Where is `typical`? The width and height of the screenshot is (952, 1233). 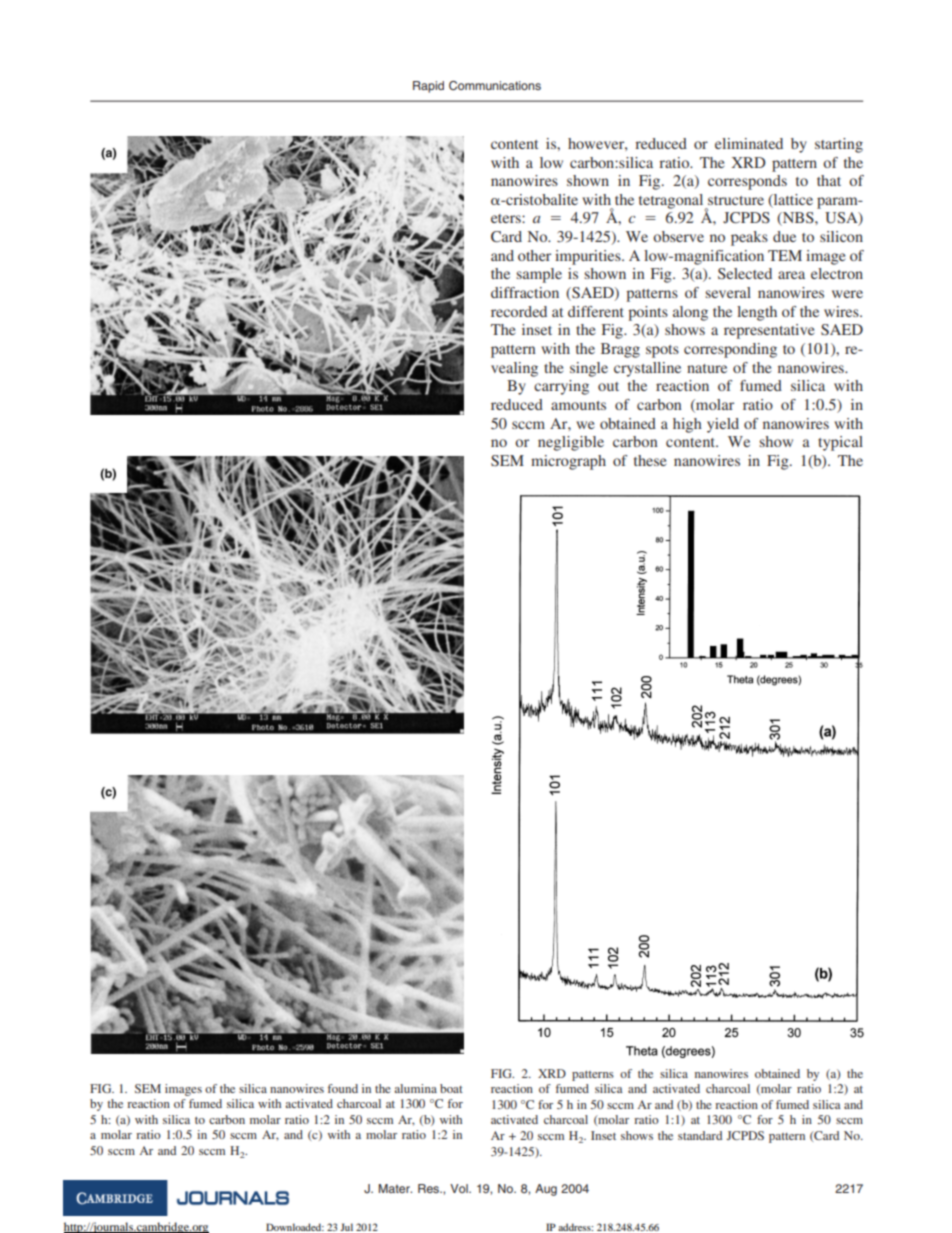 typical is located at coordinates (840, 443).
